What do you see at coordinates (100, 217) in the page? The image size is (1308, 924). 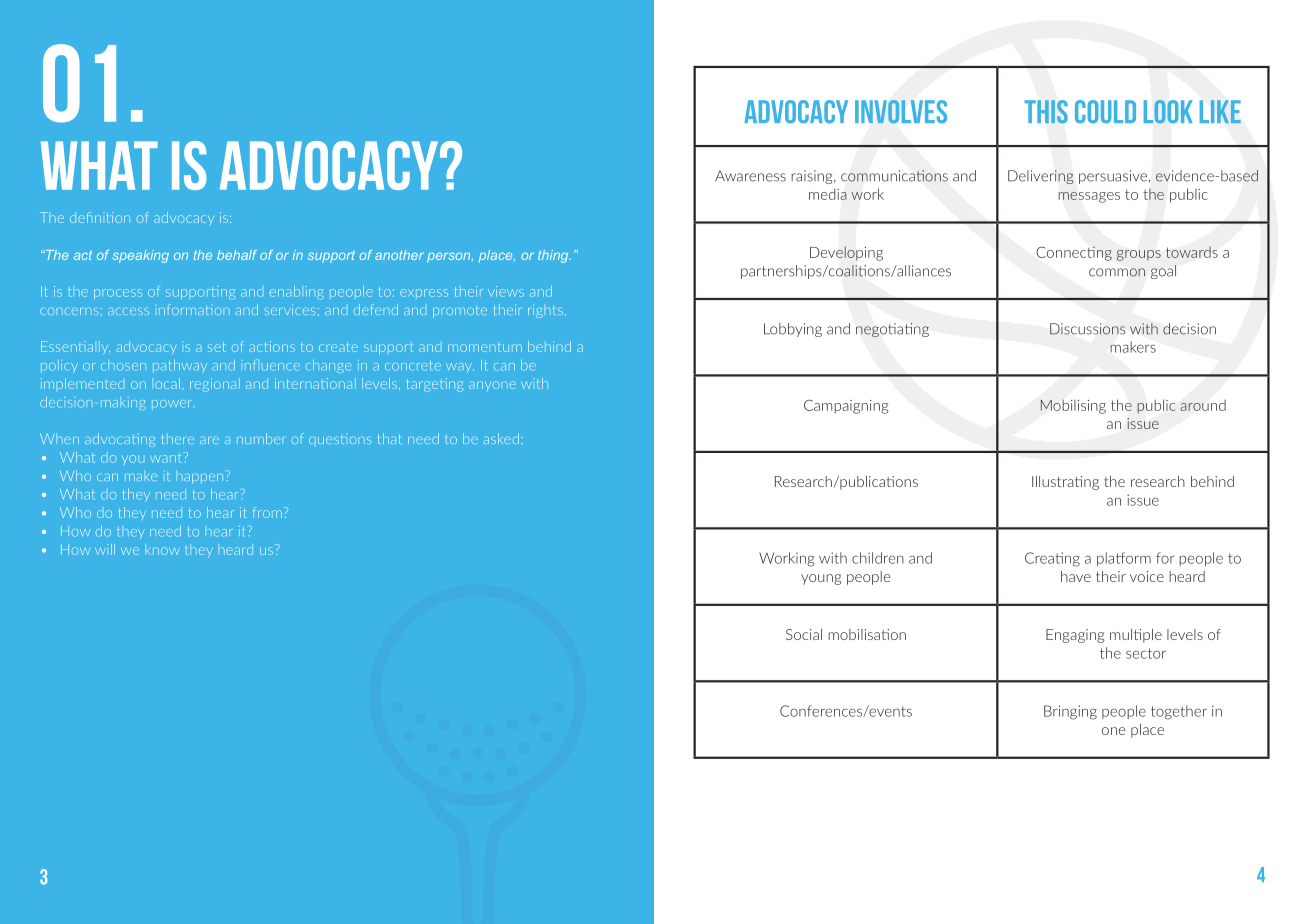 I see `definition` at bounding box center [100, 217].
